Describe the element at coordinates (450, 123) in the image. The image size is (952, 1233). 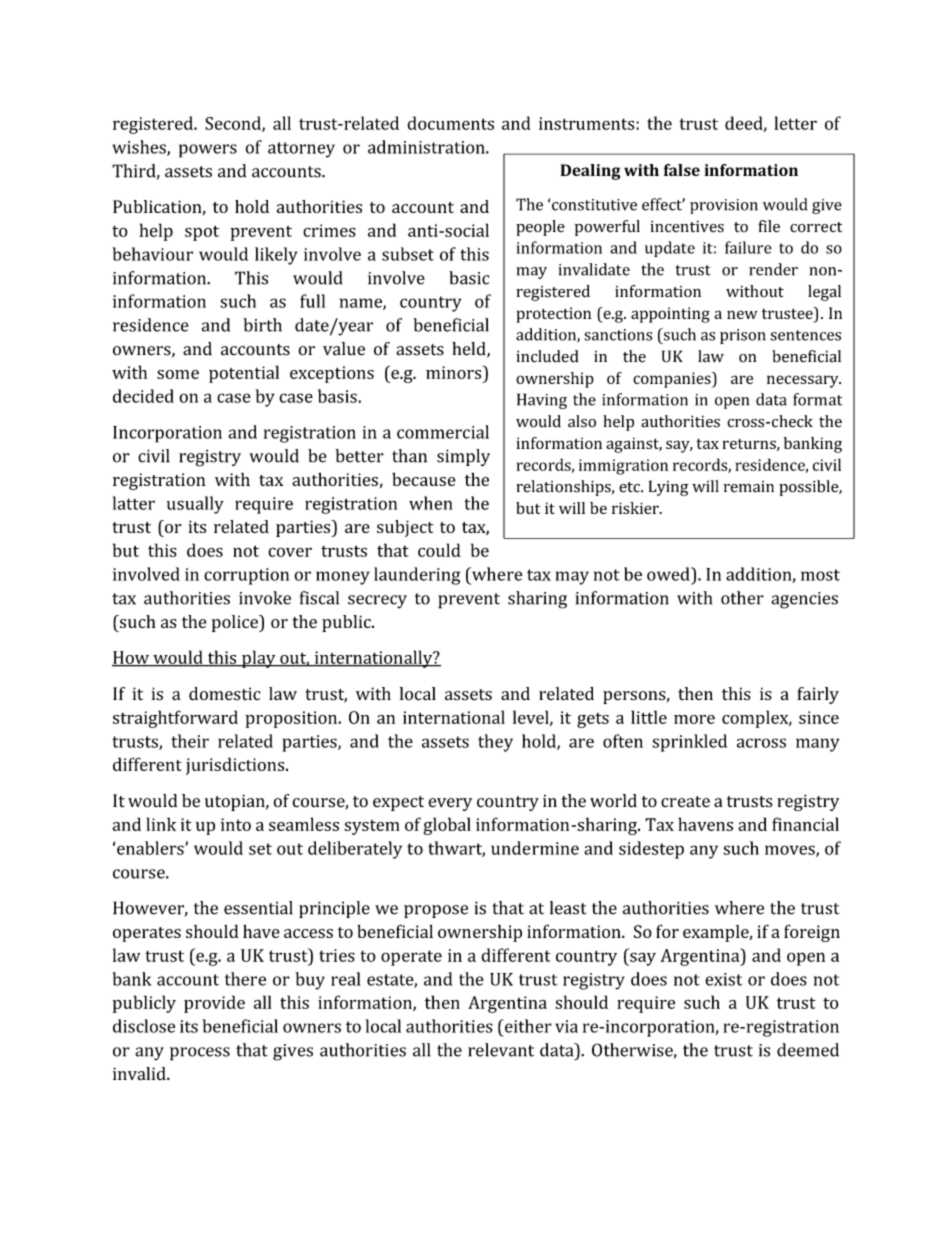
I see `documents` at that location.
